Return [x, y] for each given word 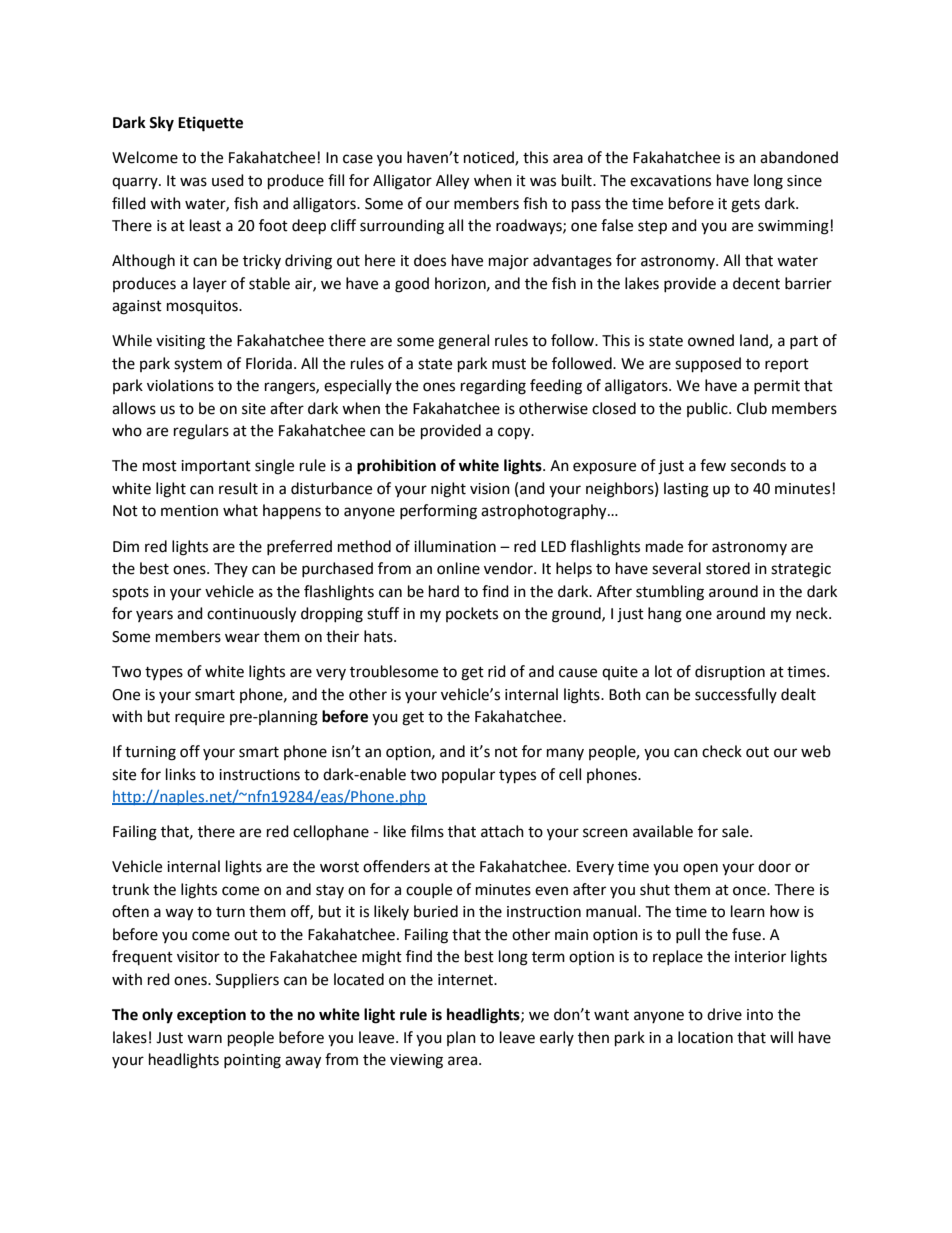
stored [728, 568]
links [181, 774]
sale [736, 831]
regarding [493, 387]
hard [444, 591]
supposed [708, 365]
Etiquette [210, 124]
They [231, 569]
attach [502, 831]
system [198, 366]
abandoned [799, 157]
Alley [452, 182]
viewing [416, 1061]
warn [204, 1039]
